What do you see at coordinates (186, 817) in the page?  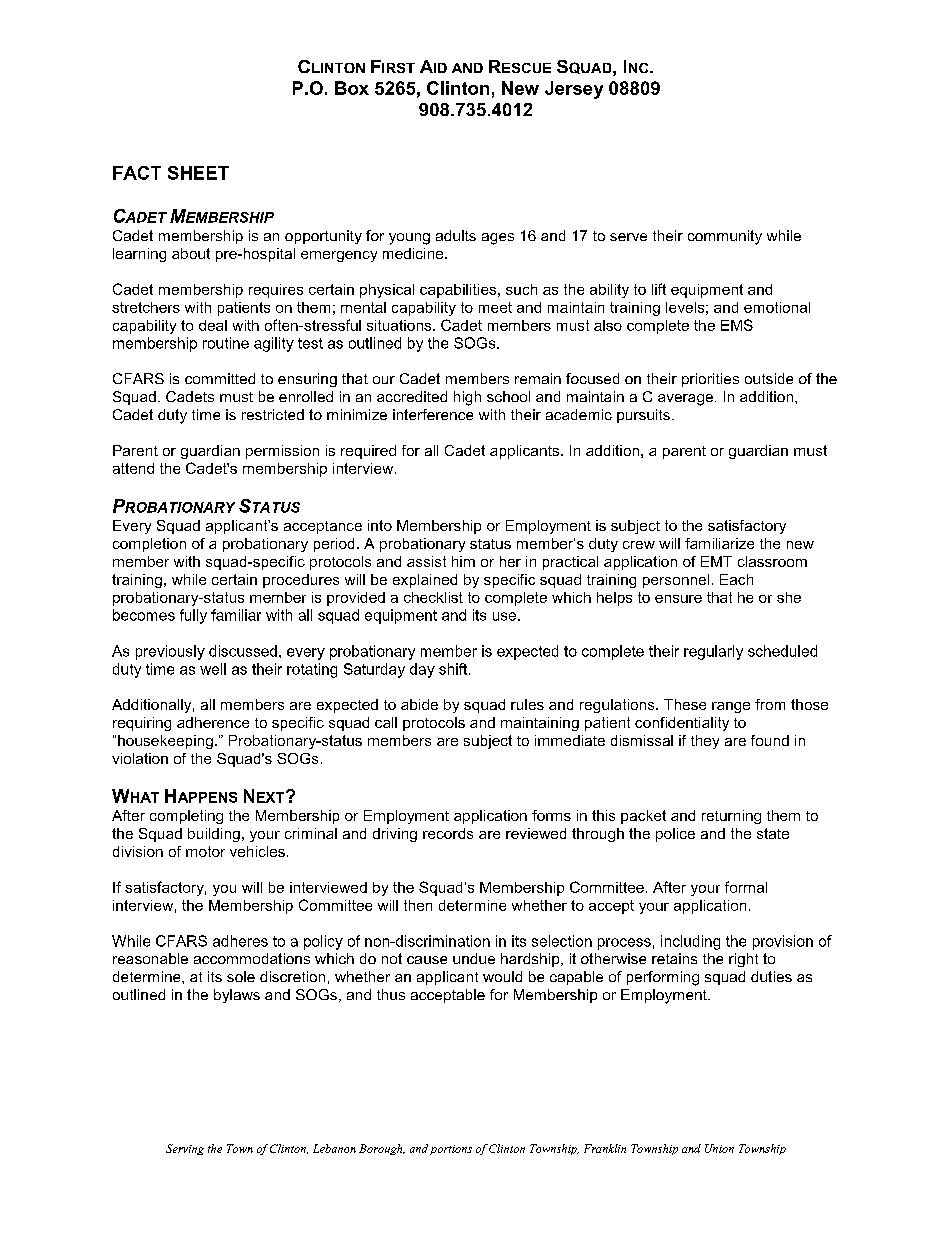 I see `completing` at bounding box center [186, 817].
